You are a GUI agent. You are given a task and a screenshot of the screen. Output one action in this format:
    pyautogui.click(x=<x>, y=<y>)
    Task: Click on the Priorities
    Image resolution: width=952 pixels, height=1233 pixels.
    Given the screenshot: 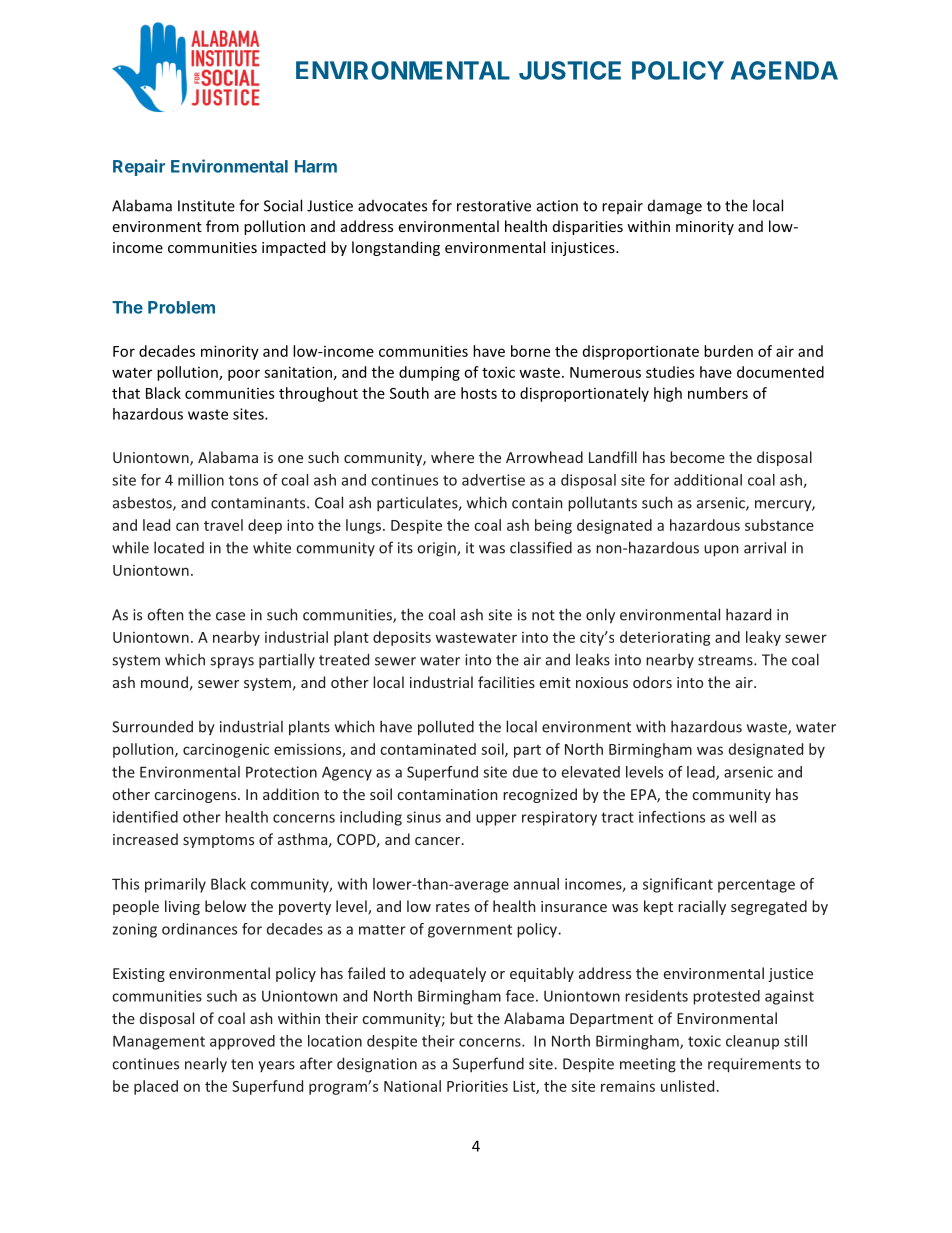 What is the action you would take?
    pyautogui.click(x=477, y=1086)
